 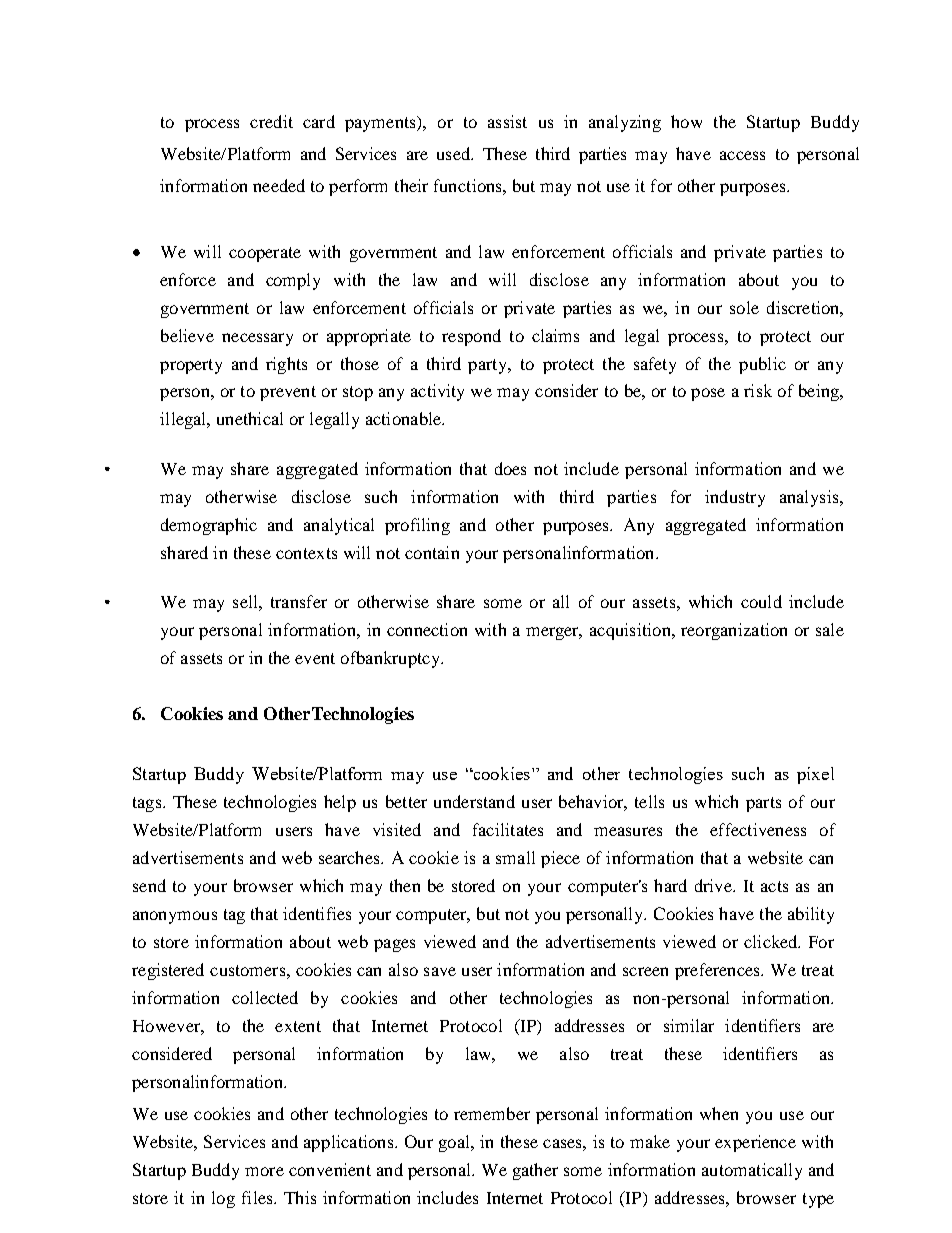 What do you see at coordinates (455, 153) in the screenshot?
I see `used` at bounding box center [455, 153].
